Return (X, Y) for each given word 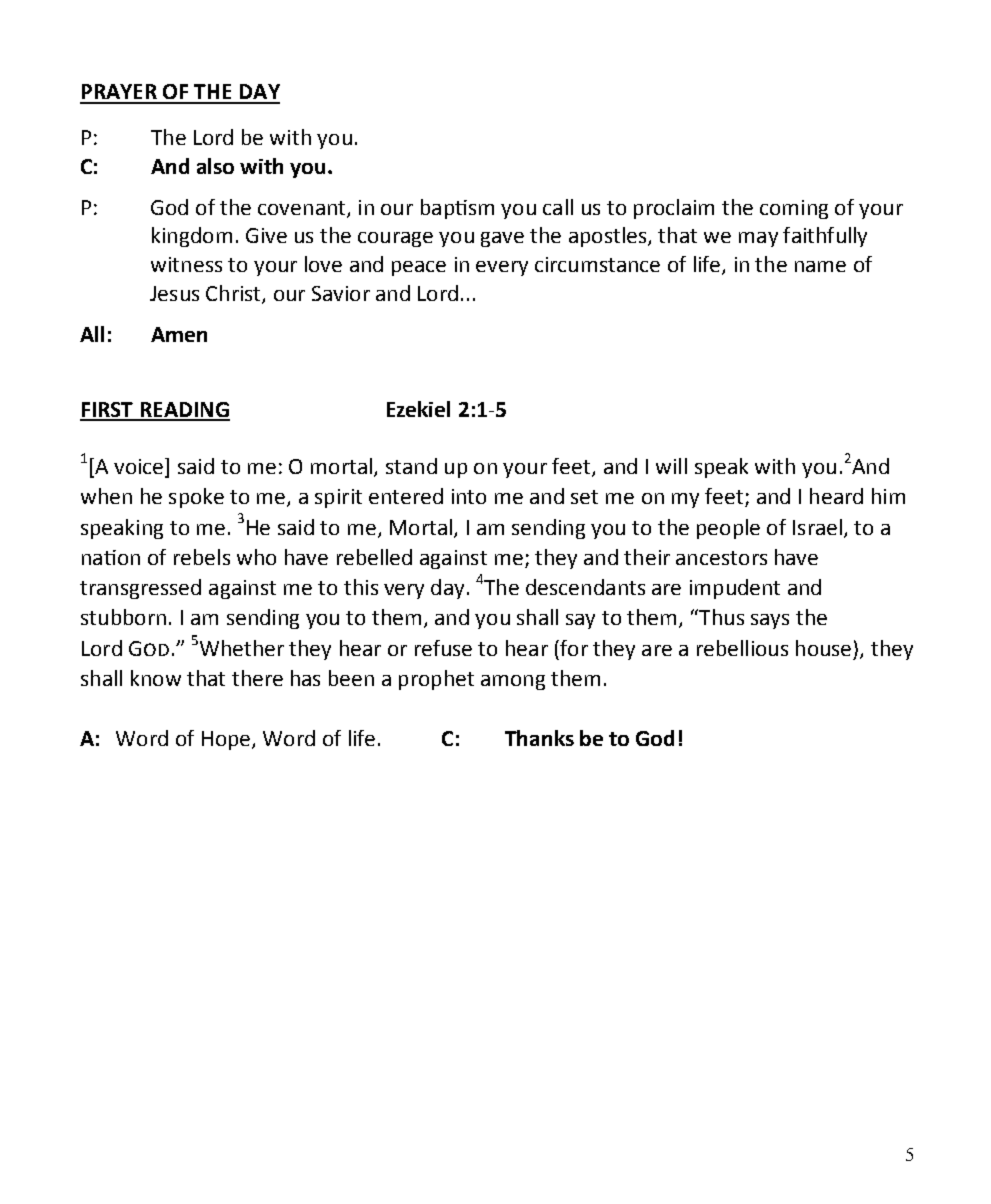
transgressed (140, 589)
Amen (179, 334)
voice (140, 467)
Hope (227, 740)
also (215, 166)
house (823, 648)
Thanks (539, 738)
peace (419, 268)
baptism (457, 209)
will (671, 466)
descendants (585, 587)
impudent (735, 589)
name (820, 266)
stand (411, 466)
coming (794, 209)
